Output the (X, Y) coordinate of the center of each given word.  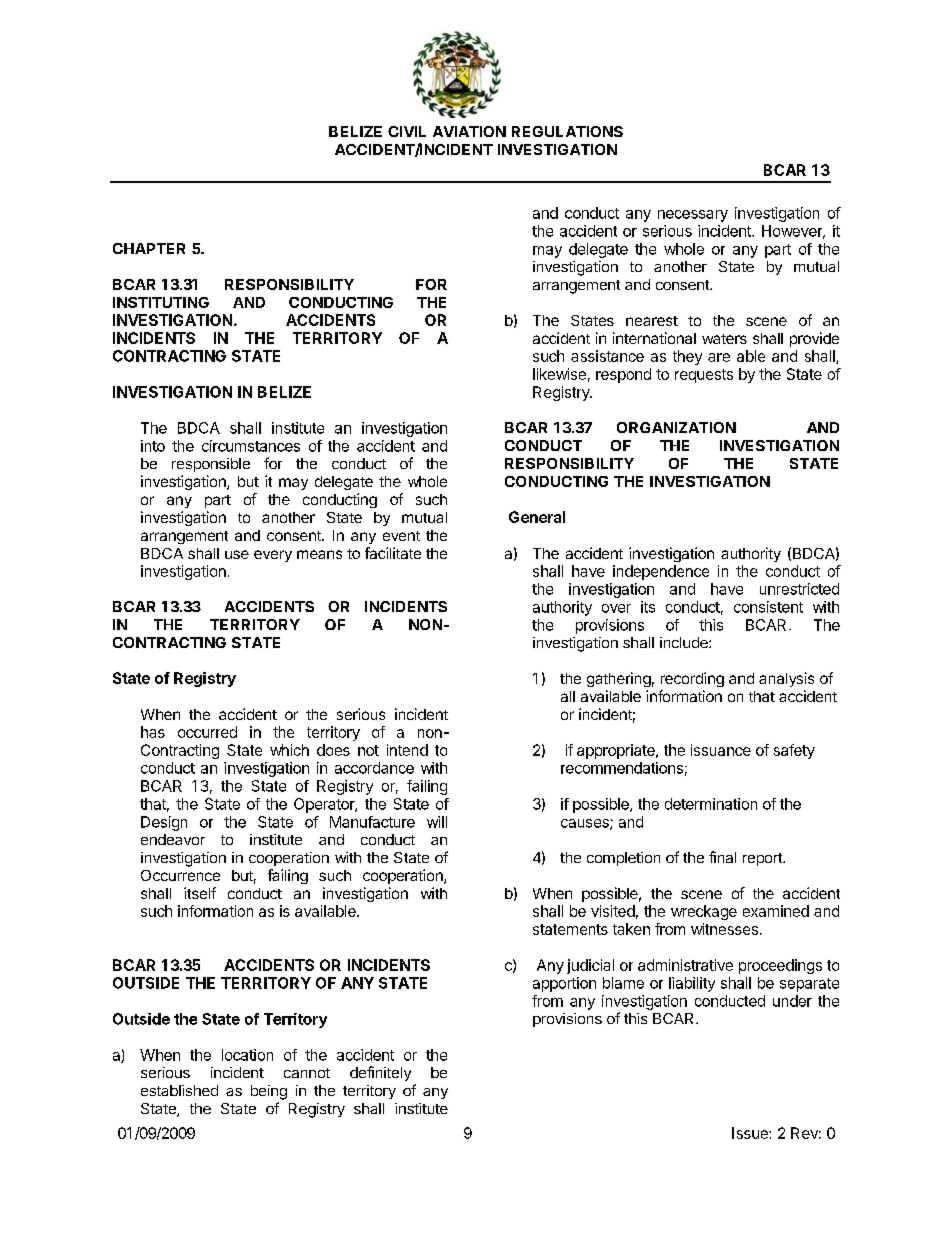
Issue (751, 1133)
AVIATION (469, 131)
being (269, 1092)
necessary (693, 216)
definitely (380, 1073)
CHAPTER (149, 248)
